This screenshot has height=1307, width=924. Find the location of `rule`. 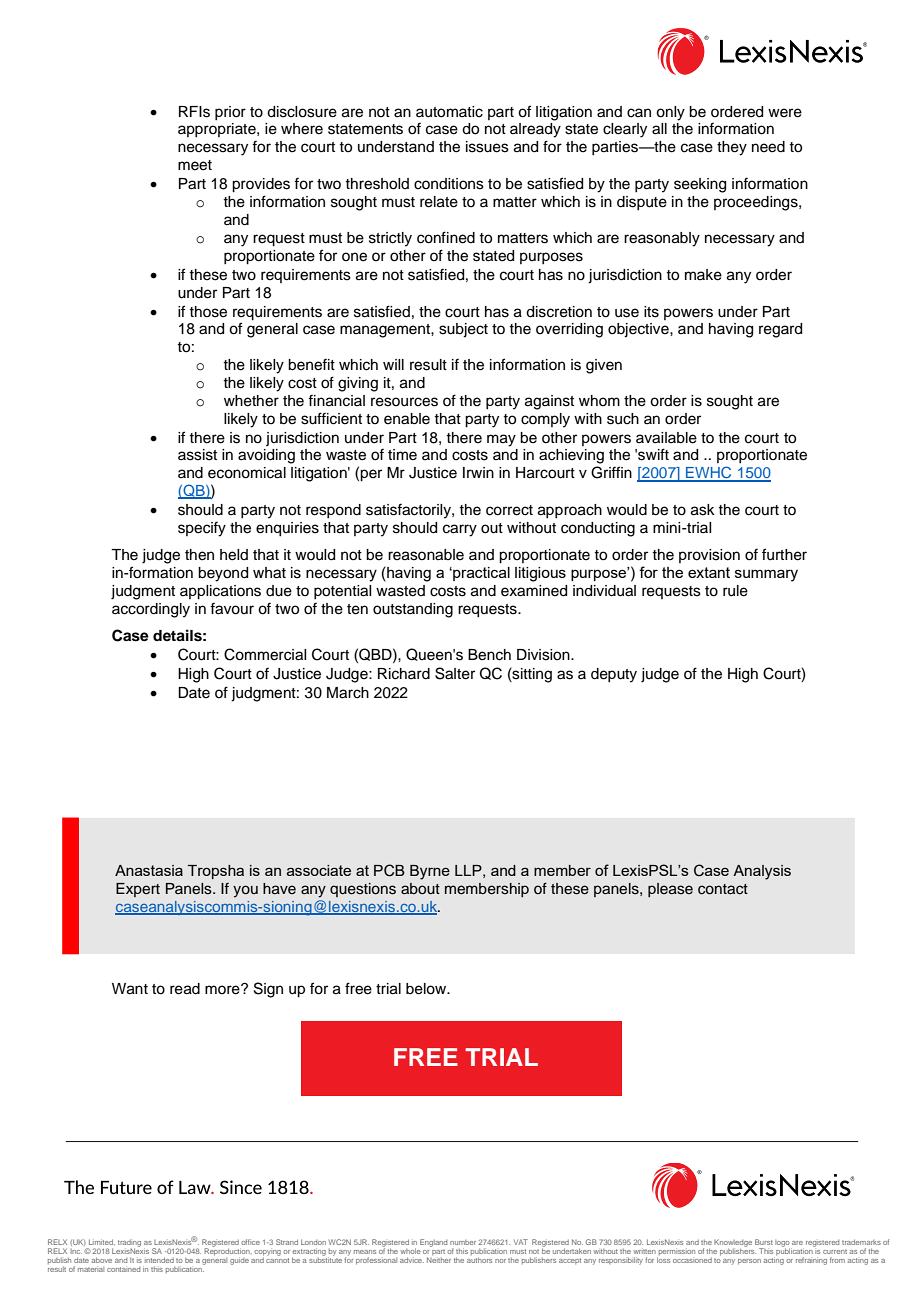

rule is located at coordinates (735, 591).
